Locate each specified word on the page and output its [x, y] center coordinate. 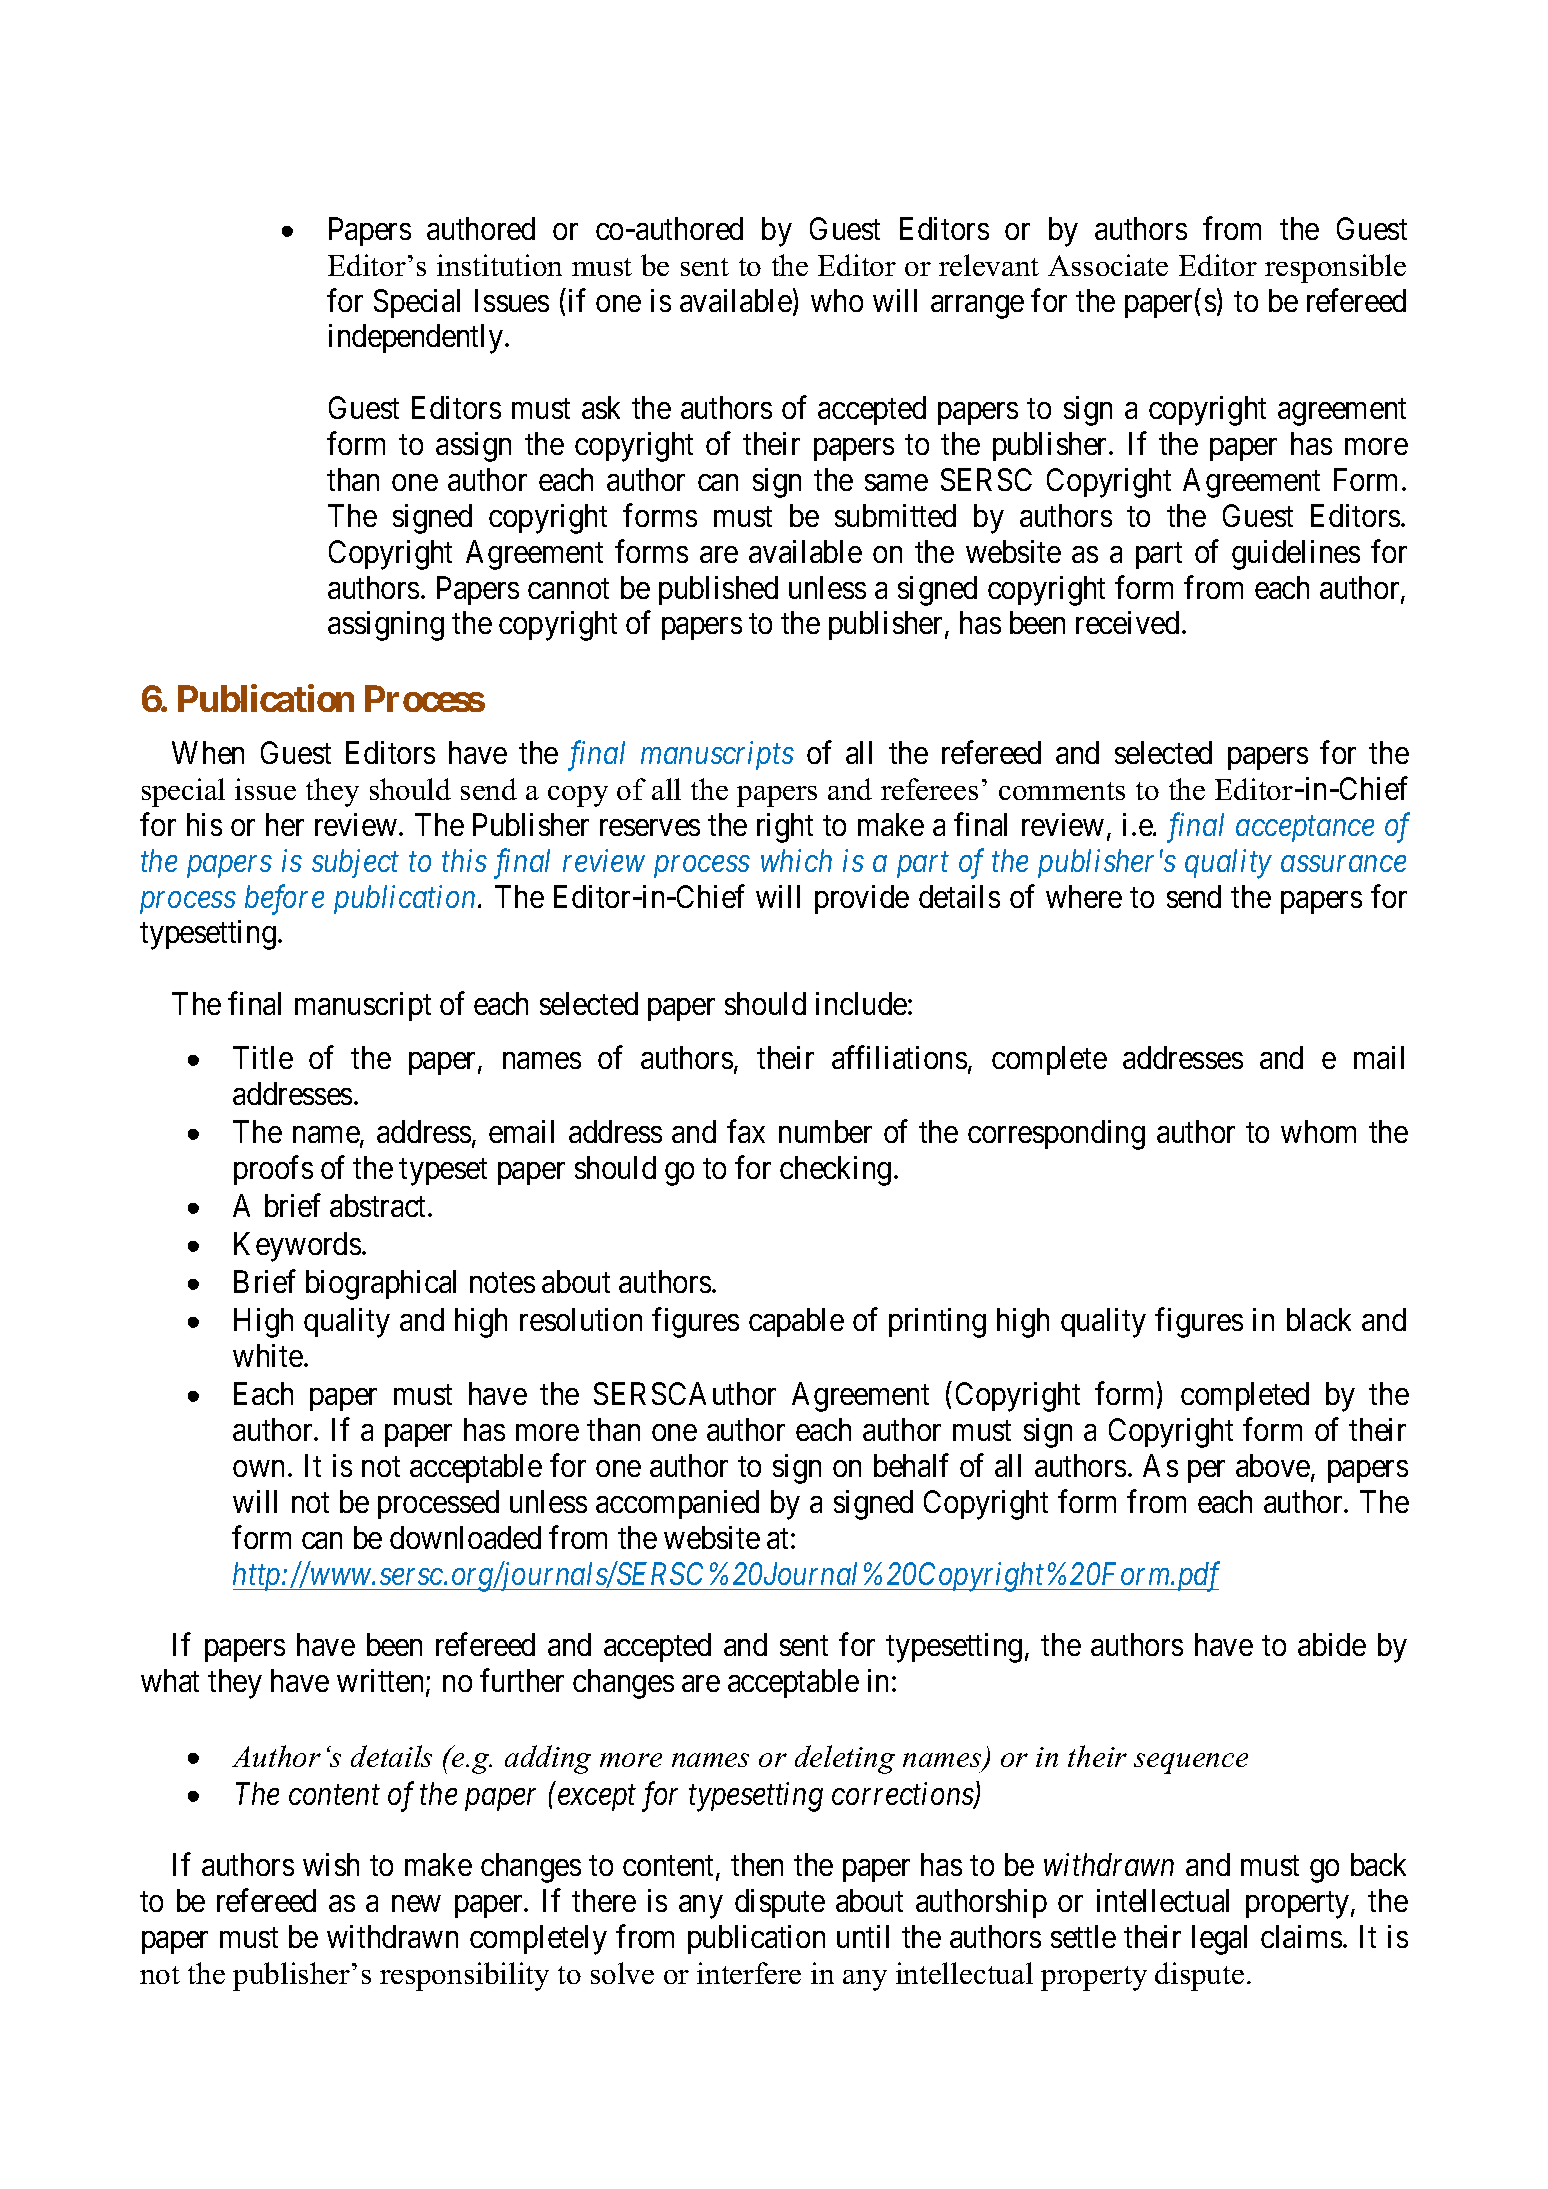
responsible [1335, 268]
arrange [977, 307]
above [1273, 1465]
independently [417, 339]
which [796, 860]
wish [331, 1864]
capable [796, 1322]
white [268, 1355]
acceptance [1305, 829]
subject [355, 863]
